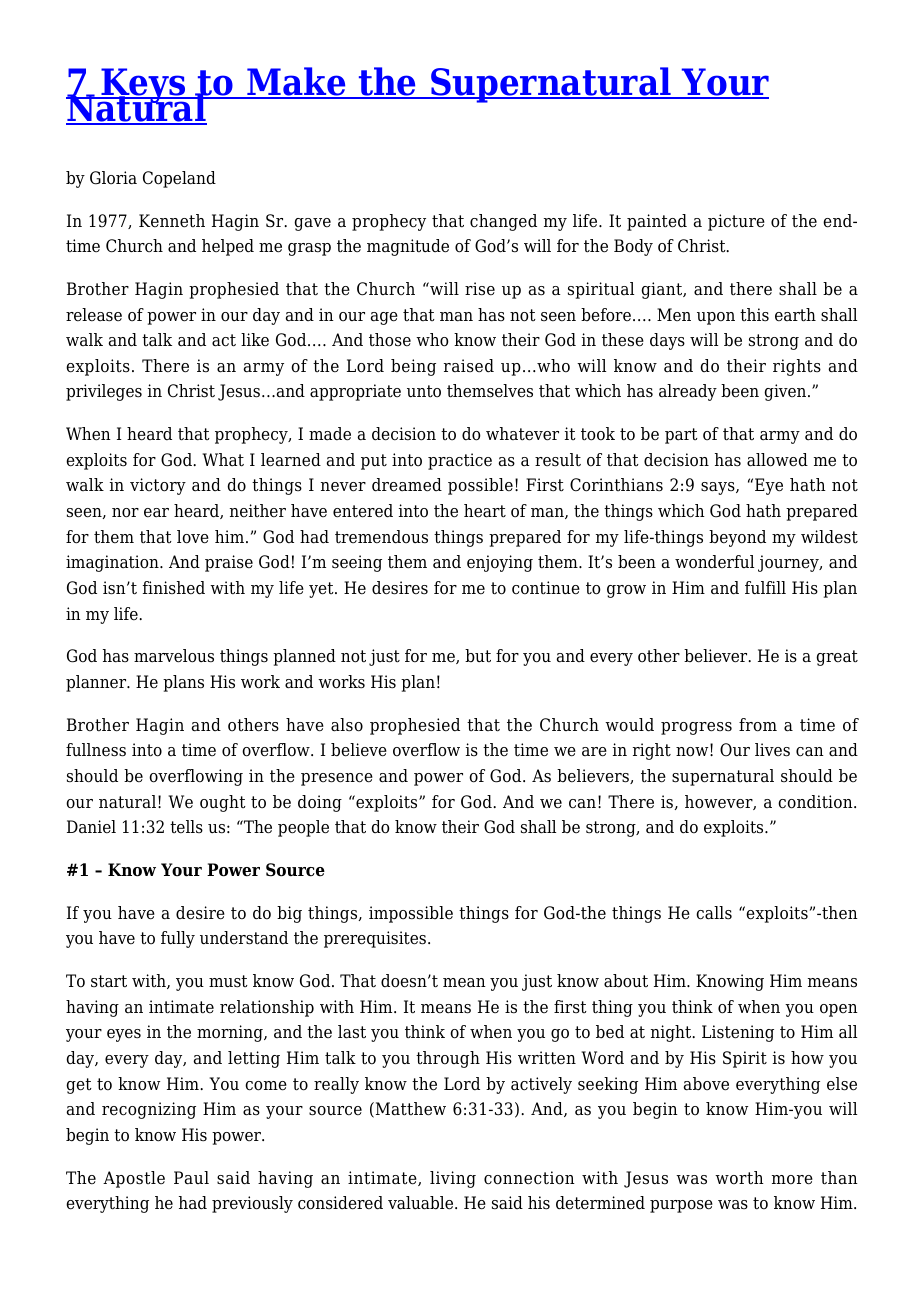 Image resolution: width=924 pixels, height=1308 pixels. I want to click on fully, so click(178, 939).
